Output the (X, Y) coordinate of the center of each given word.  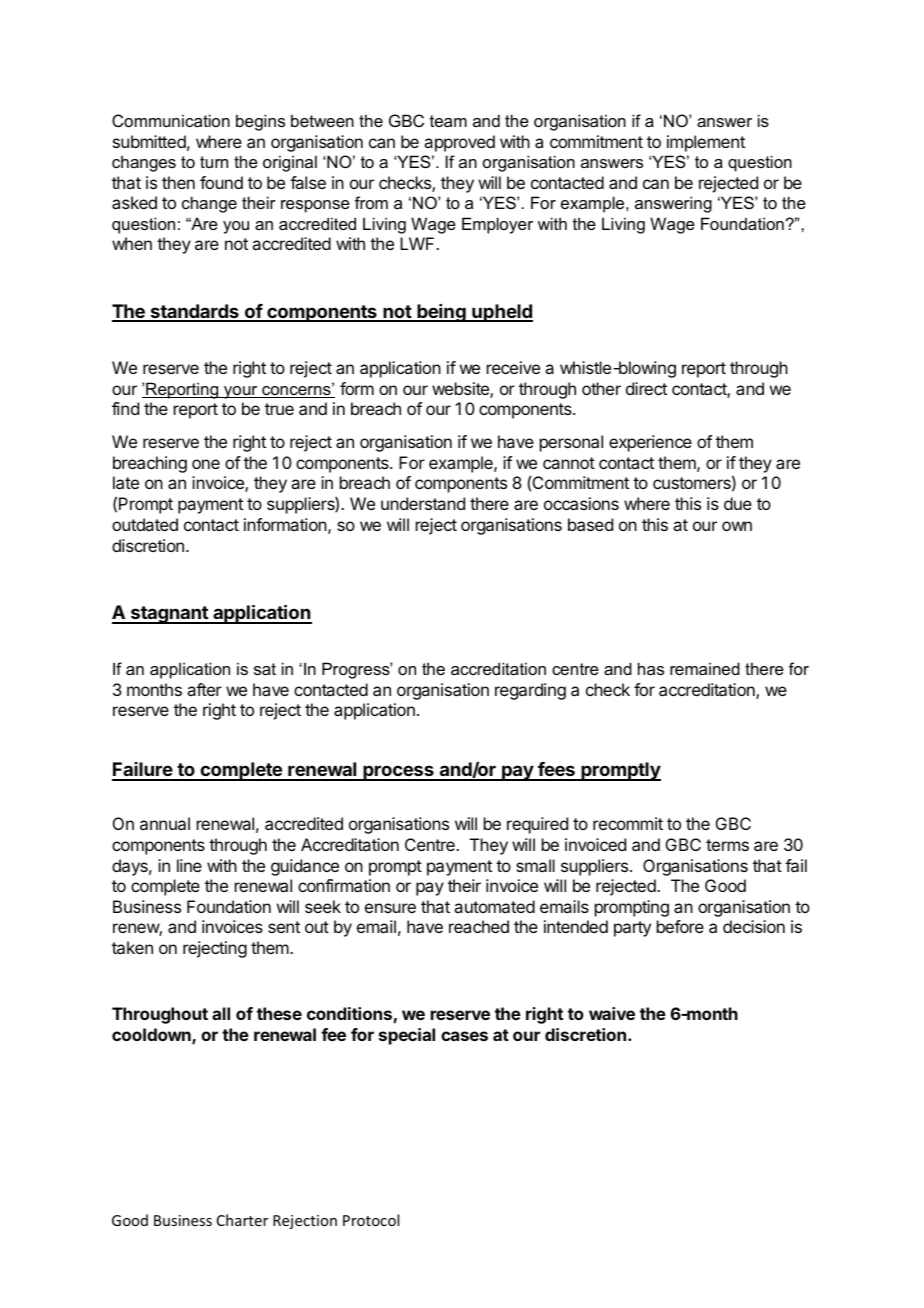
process (398, 773)
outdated (145, 524)
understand (423, 503)
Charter (242, 1220)
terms (727, 845)
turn (214, 162)
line (189, 865)
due (738, 503)
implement (706, 143)
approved (459, 143)
